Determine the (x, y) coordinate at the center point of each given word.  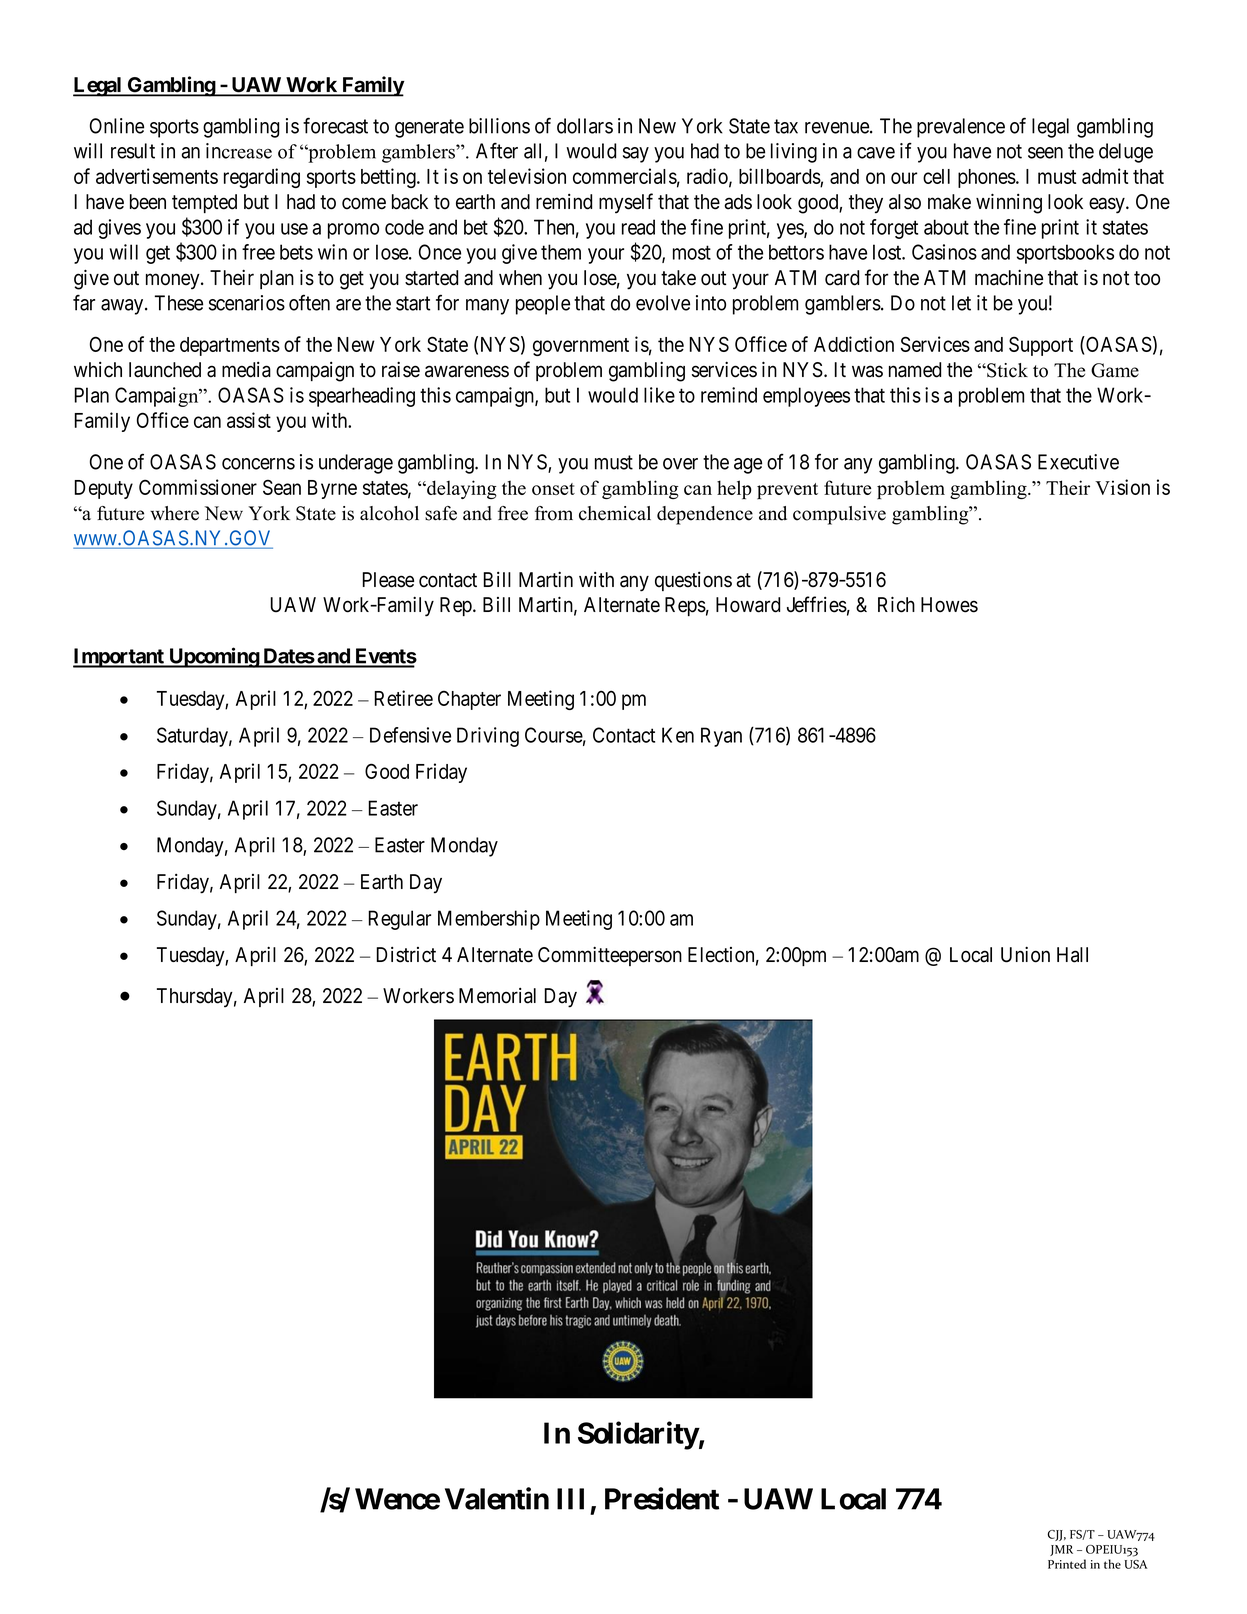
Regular (399, 920)
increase (239, 151)
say (636, 155)
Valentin (497, 1498)
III (570, 1499)
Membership (489, 920)
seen (1045, 153)
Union (1025, 954)
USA (1135, 1564)
